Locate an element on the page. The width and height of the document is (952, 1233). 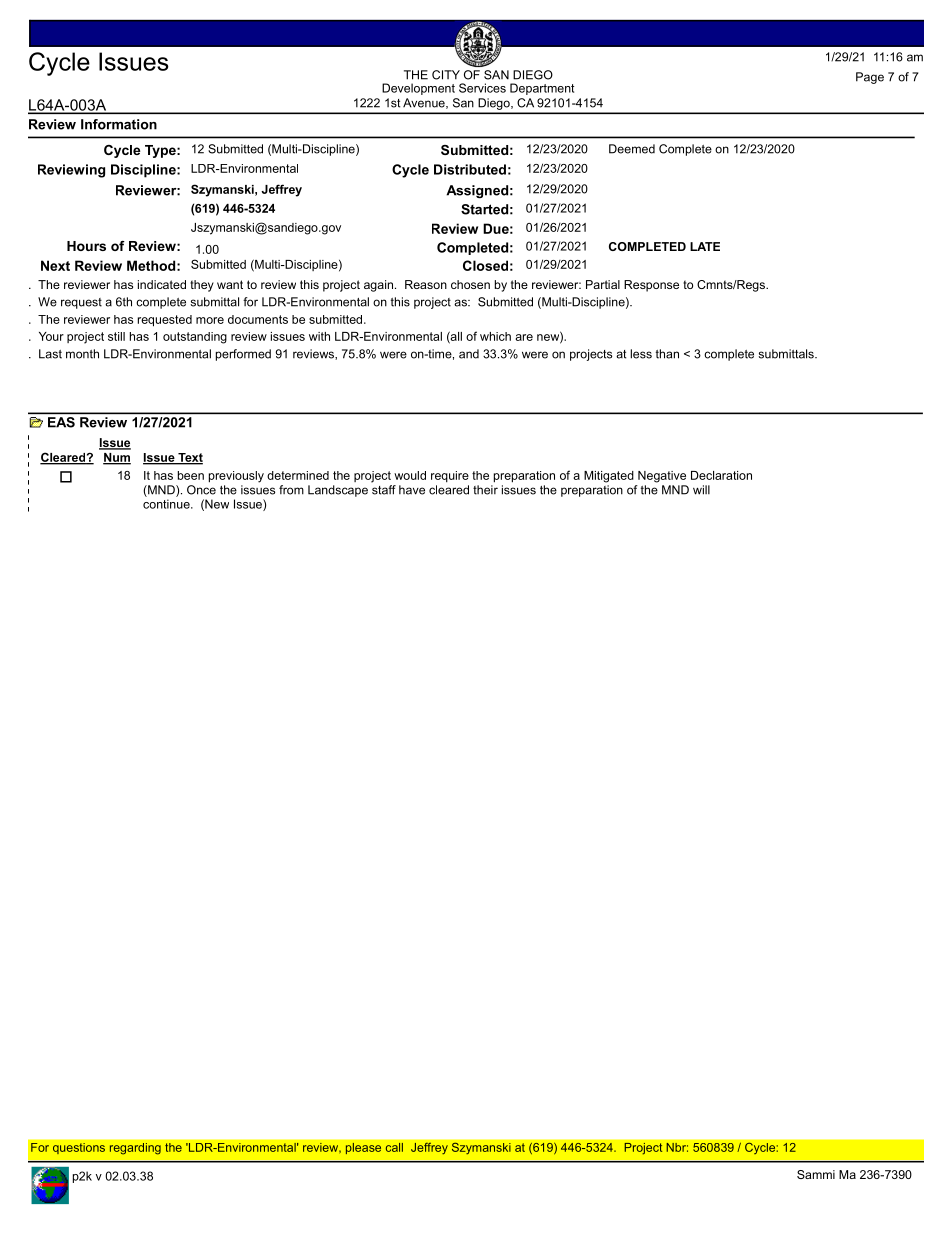
regarding is located at coordinates (135, 1149).
